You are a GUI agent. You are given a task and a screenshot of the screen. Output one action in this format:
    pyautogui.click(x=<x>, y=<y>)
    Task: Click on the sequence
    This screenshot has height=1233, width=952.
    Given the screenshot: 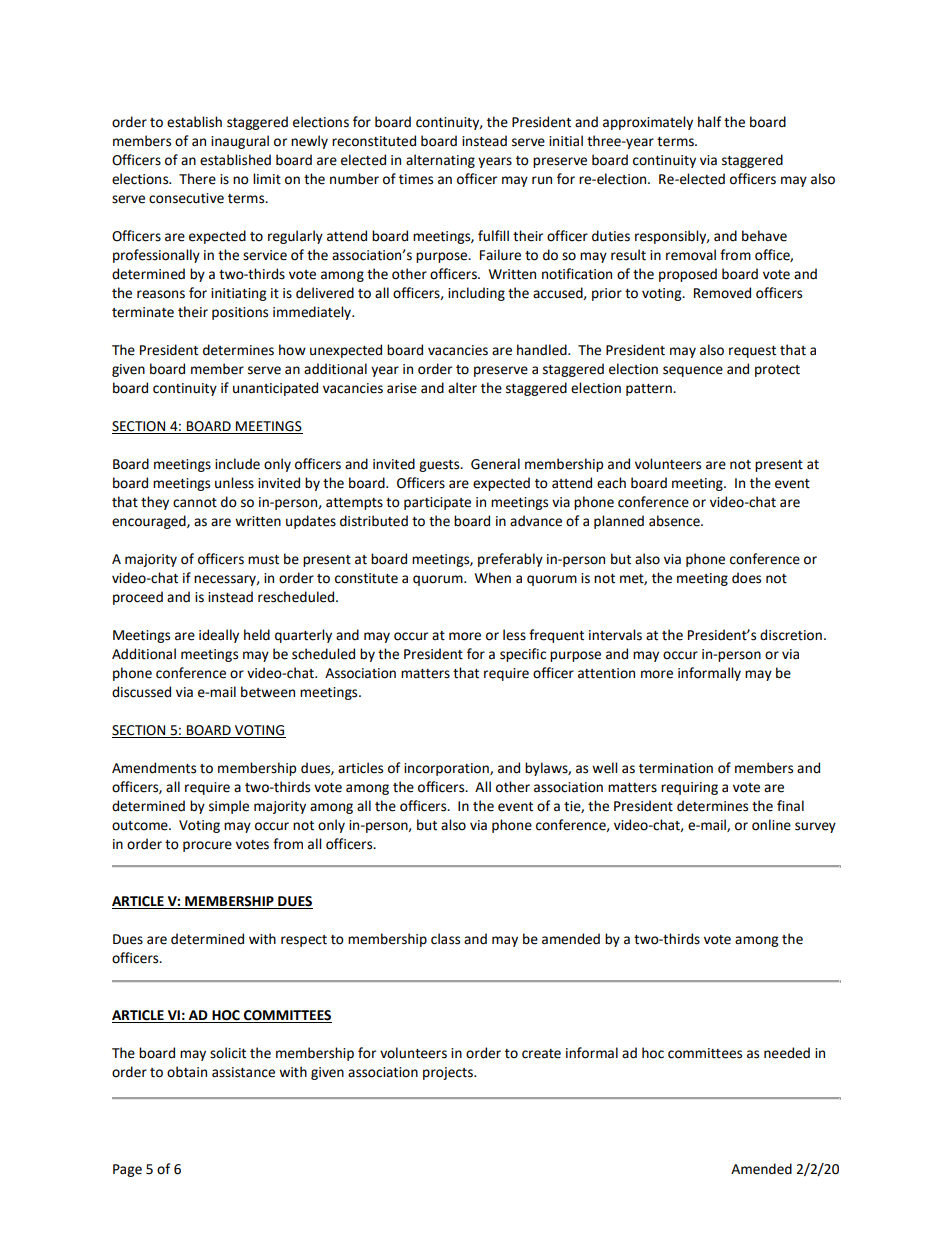 What is the action you would take?
    pyautogui.click(x=693, y=371)
